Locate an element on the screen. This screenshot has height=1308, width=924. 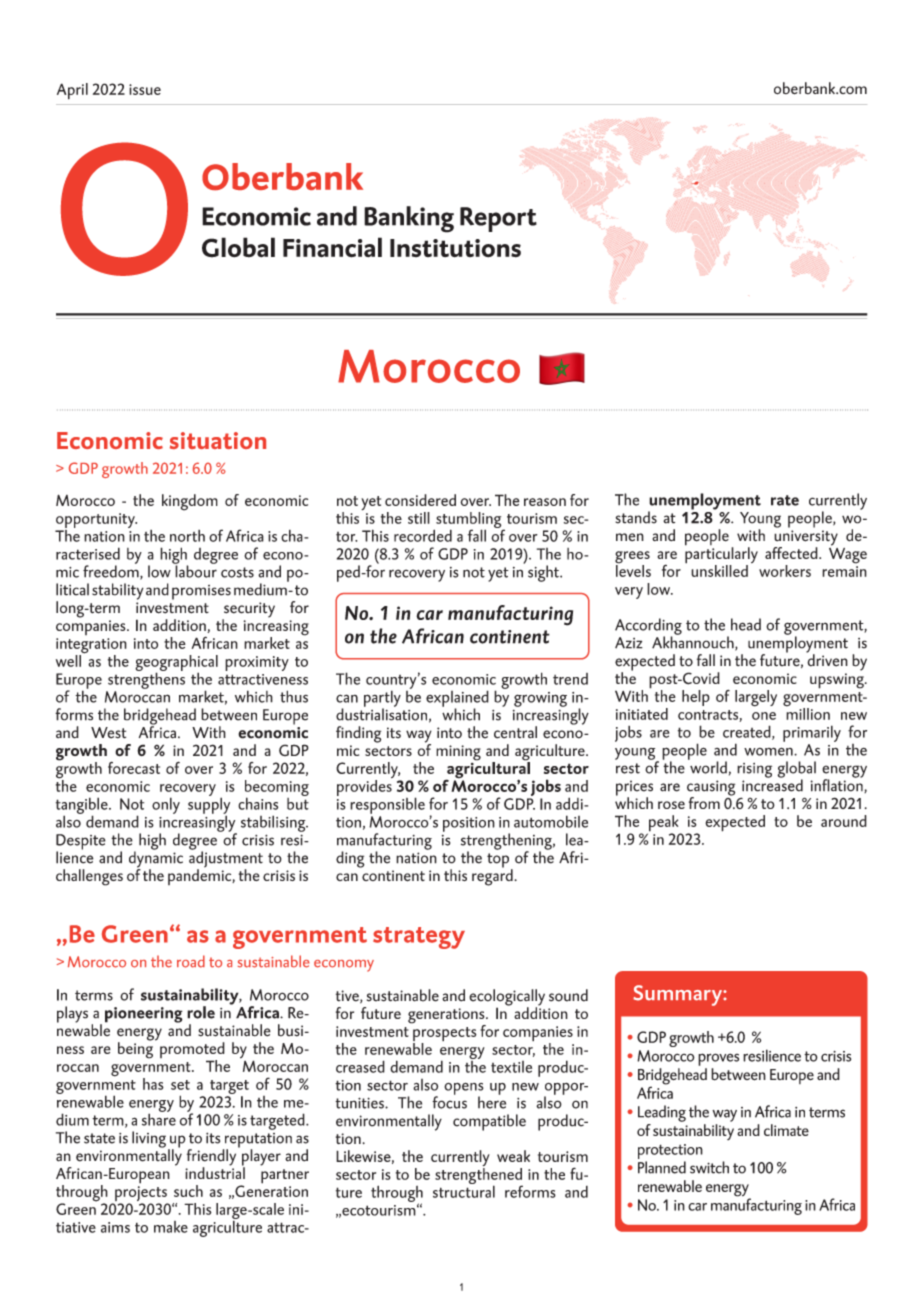
issue is located at coordinates (145, 89).
